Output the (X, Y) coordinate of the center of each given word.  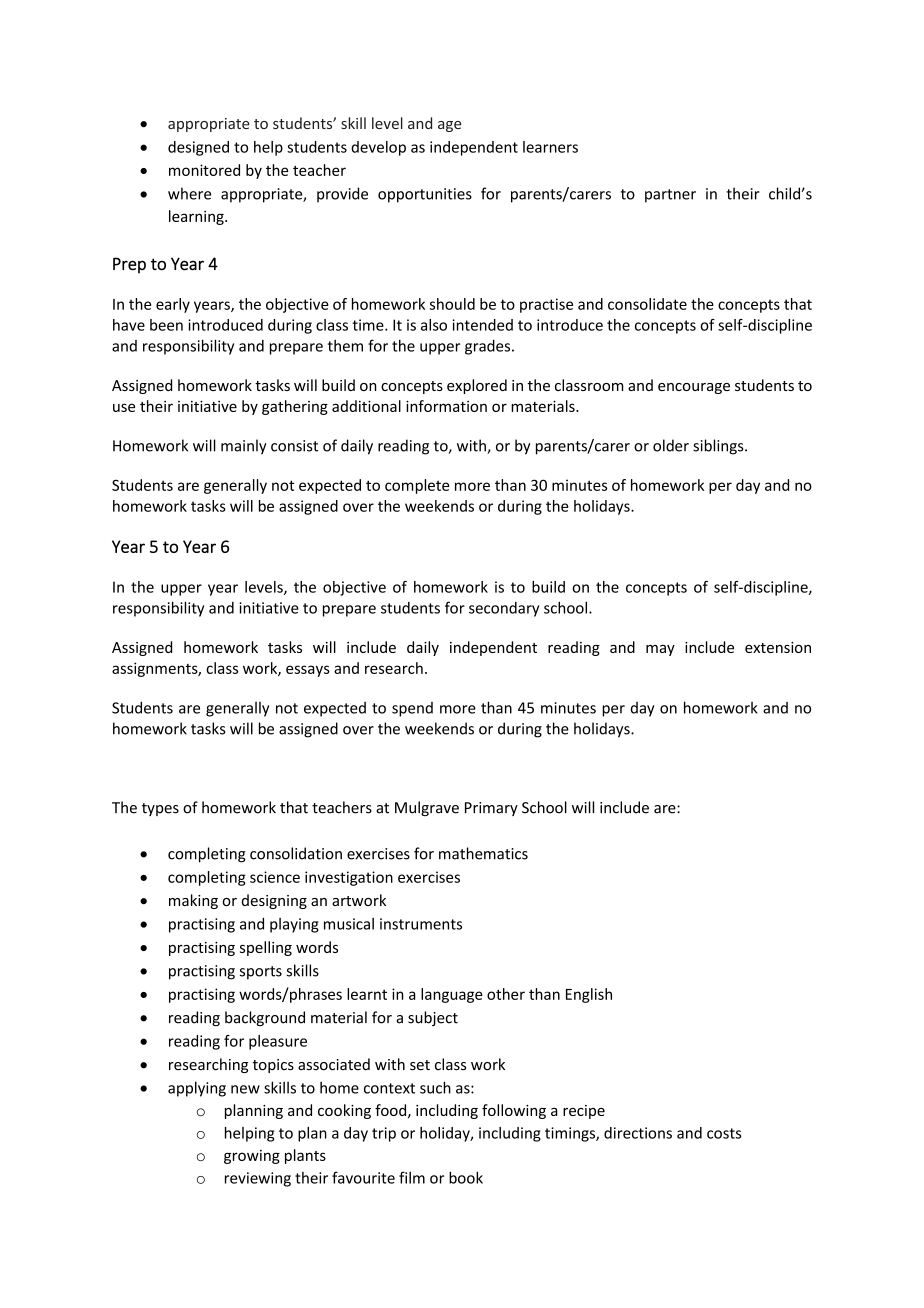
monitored (204, 170)
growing (252, 1157)
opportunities (425, 195)
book (466, 1177)
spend (412, 709)
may (660, 650)
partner (670, 196)
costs (724, 1133)
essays (308, 671)
